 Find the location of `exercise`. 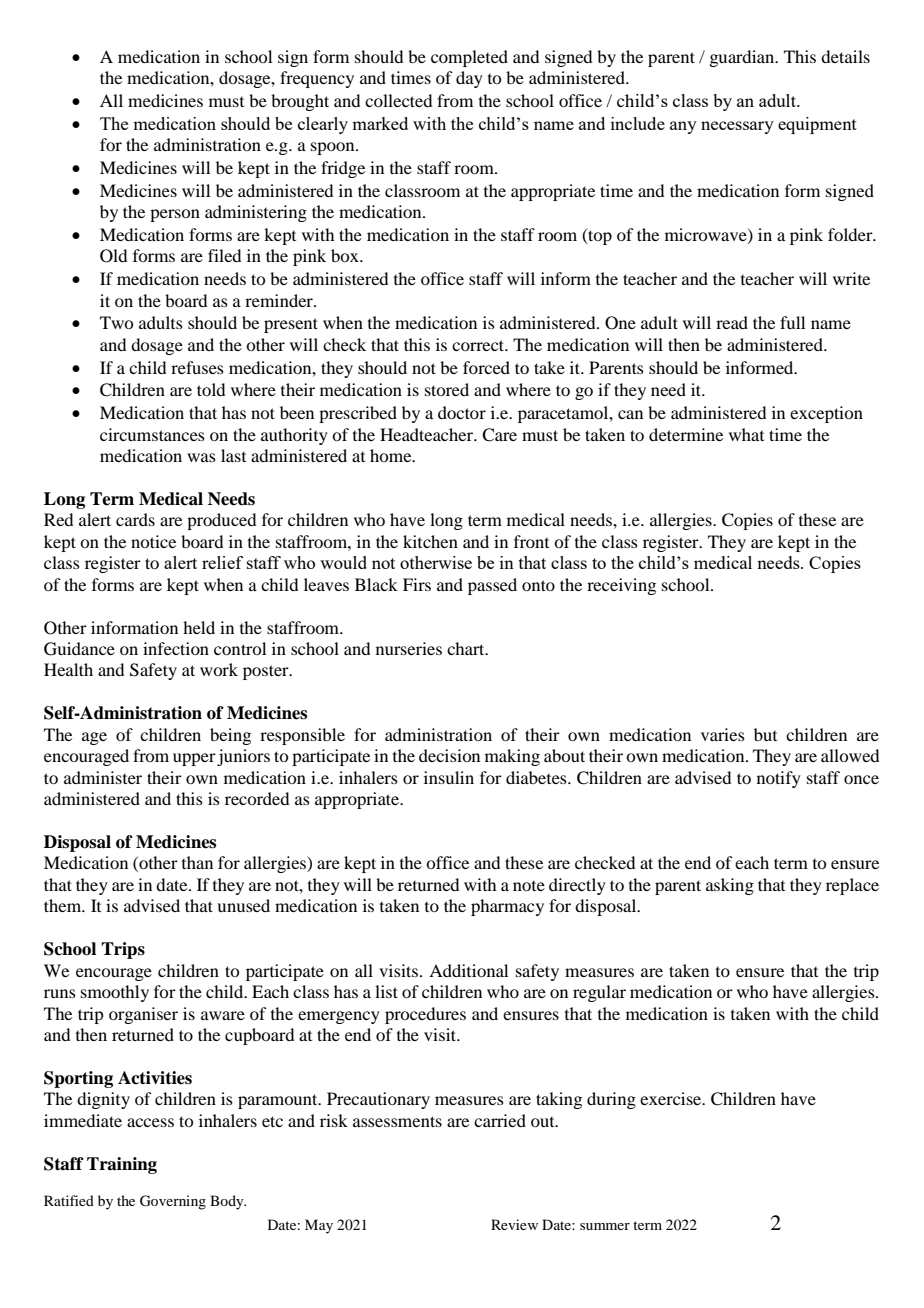

exercise is located at coordinates (672, 1098).
